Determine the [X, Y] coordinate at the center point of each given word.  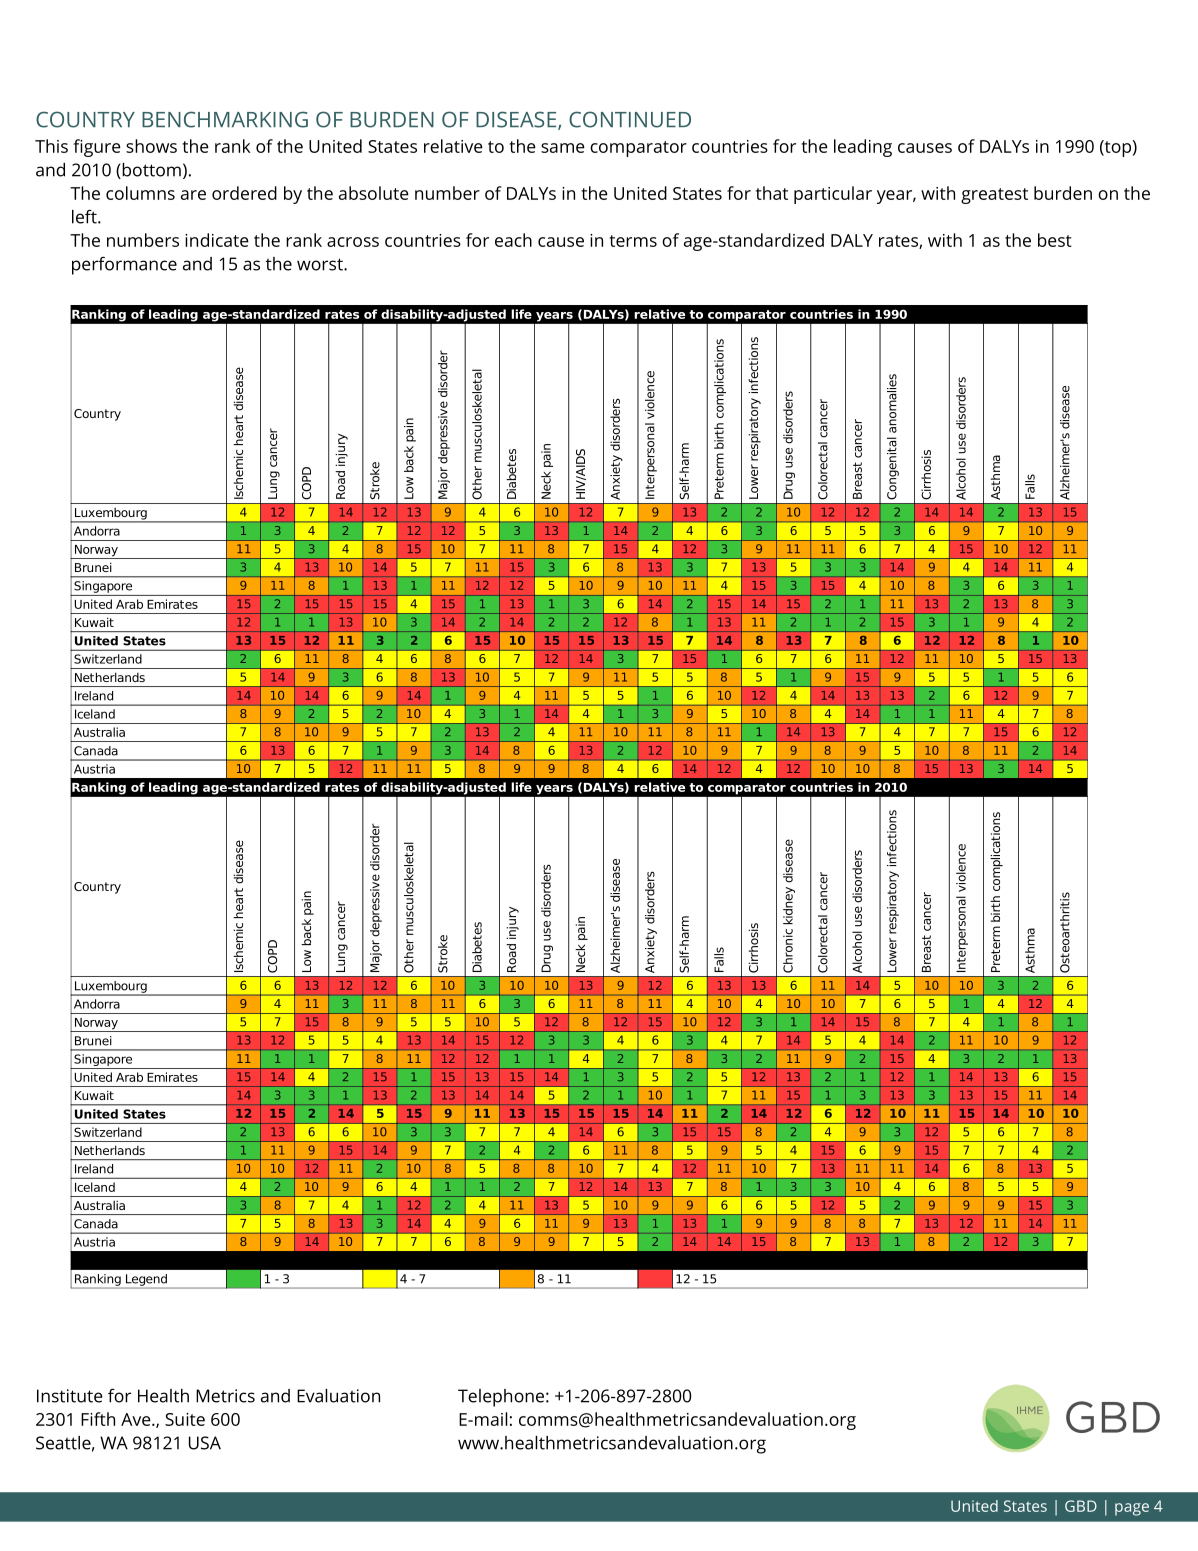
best [1055, 240]
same [563, 148]
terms [633, 241]
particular [833, 195]
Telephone [501, 1398]
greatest [994, 196]
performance [124, 265]
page [1132, 1509]
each [513, 240]
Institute [69, 1396]
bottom [150, 171]
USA [205, 1443]
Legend [146, 1280]
